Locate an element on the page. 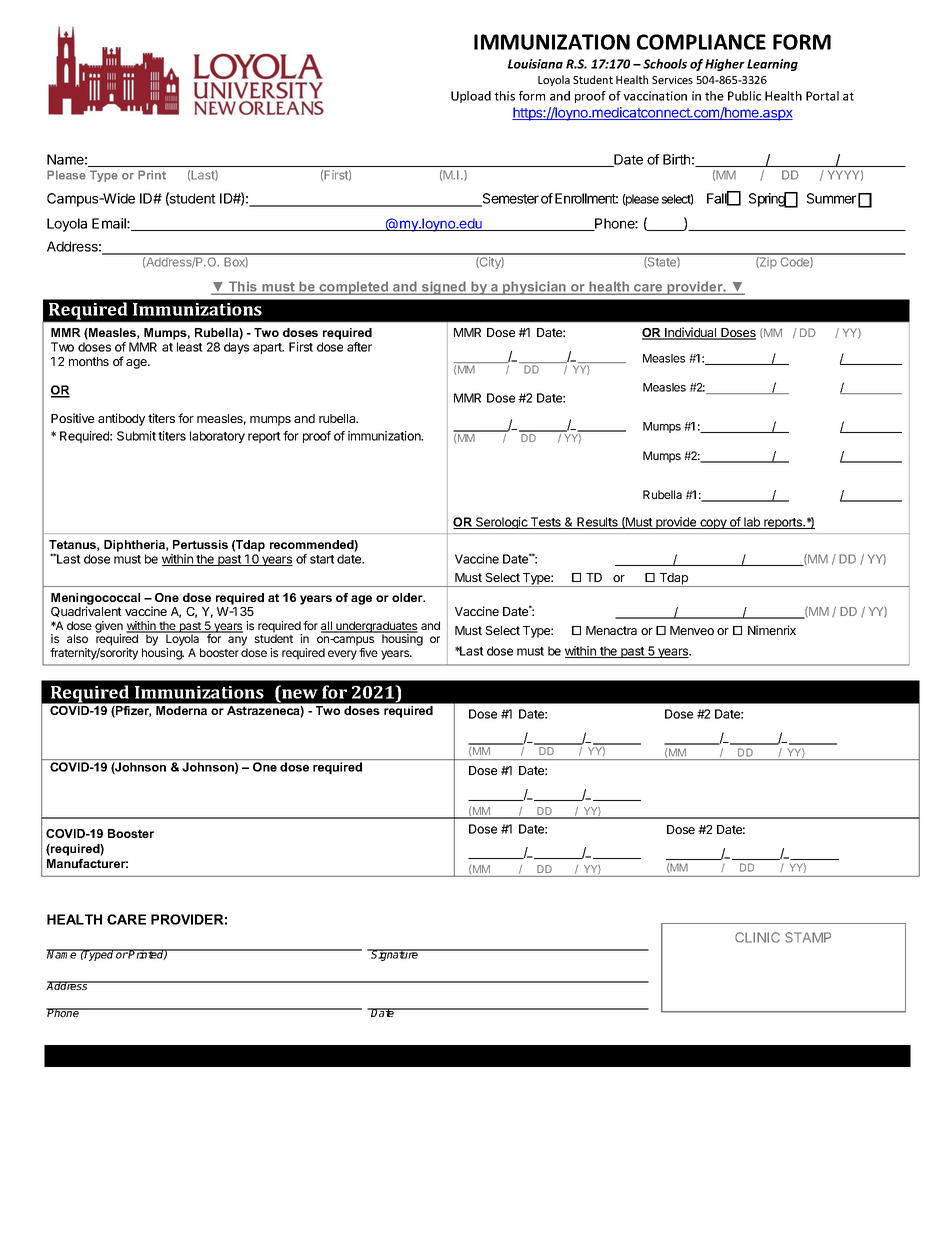 The image size is (952, 1233). Signature is located at coordinates (395, 955).
